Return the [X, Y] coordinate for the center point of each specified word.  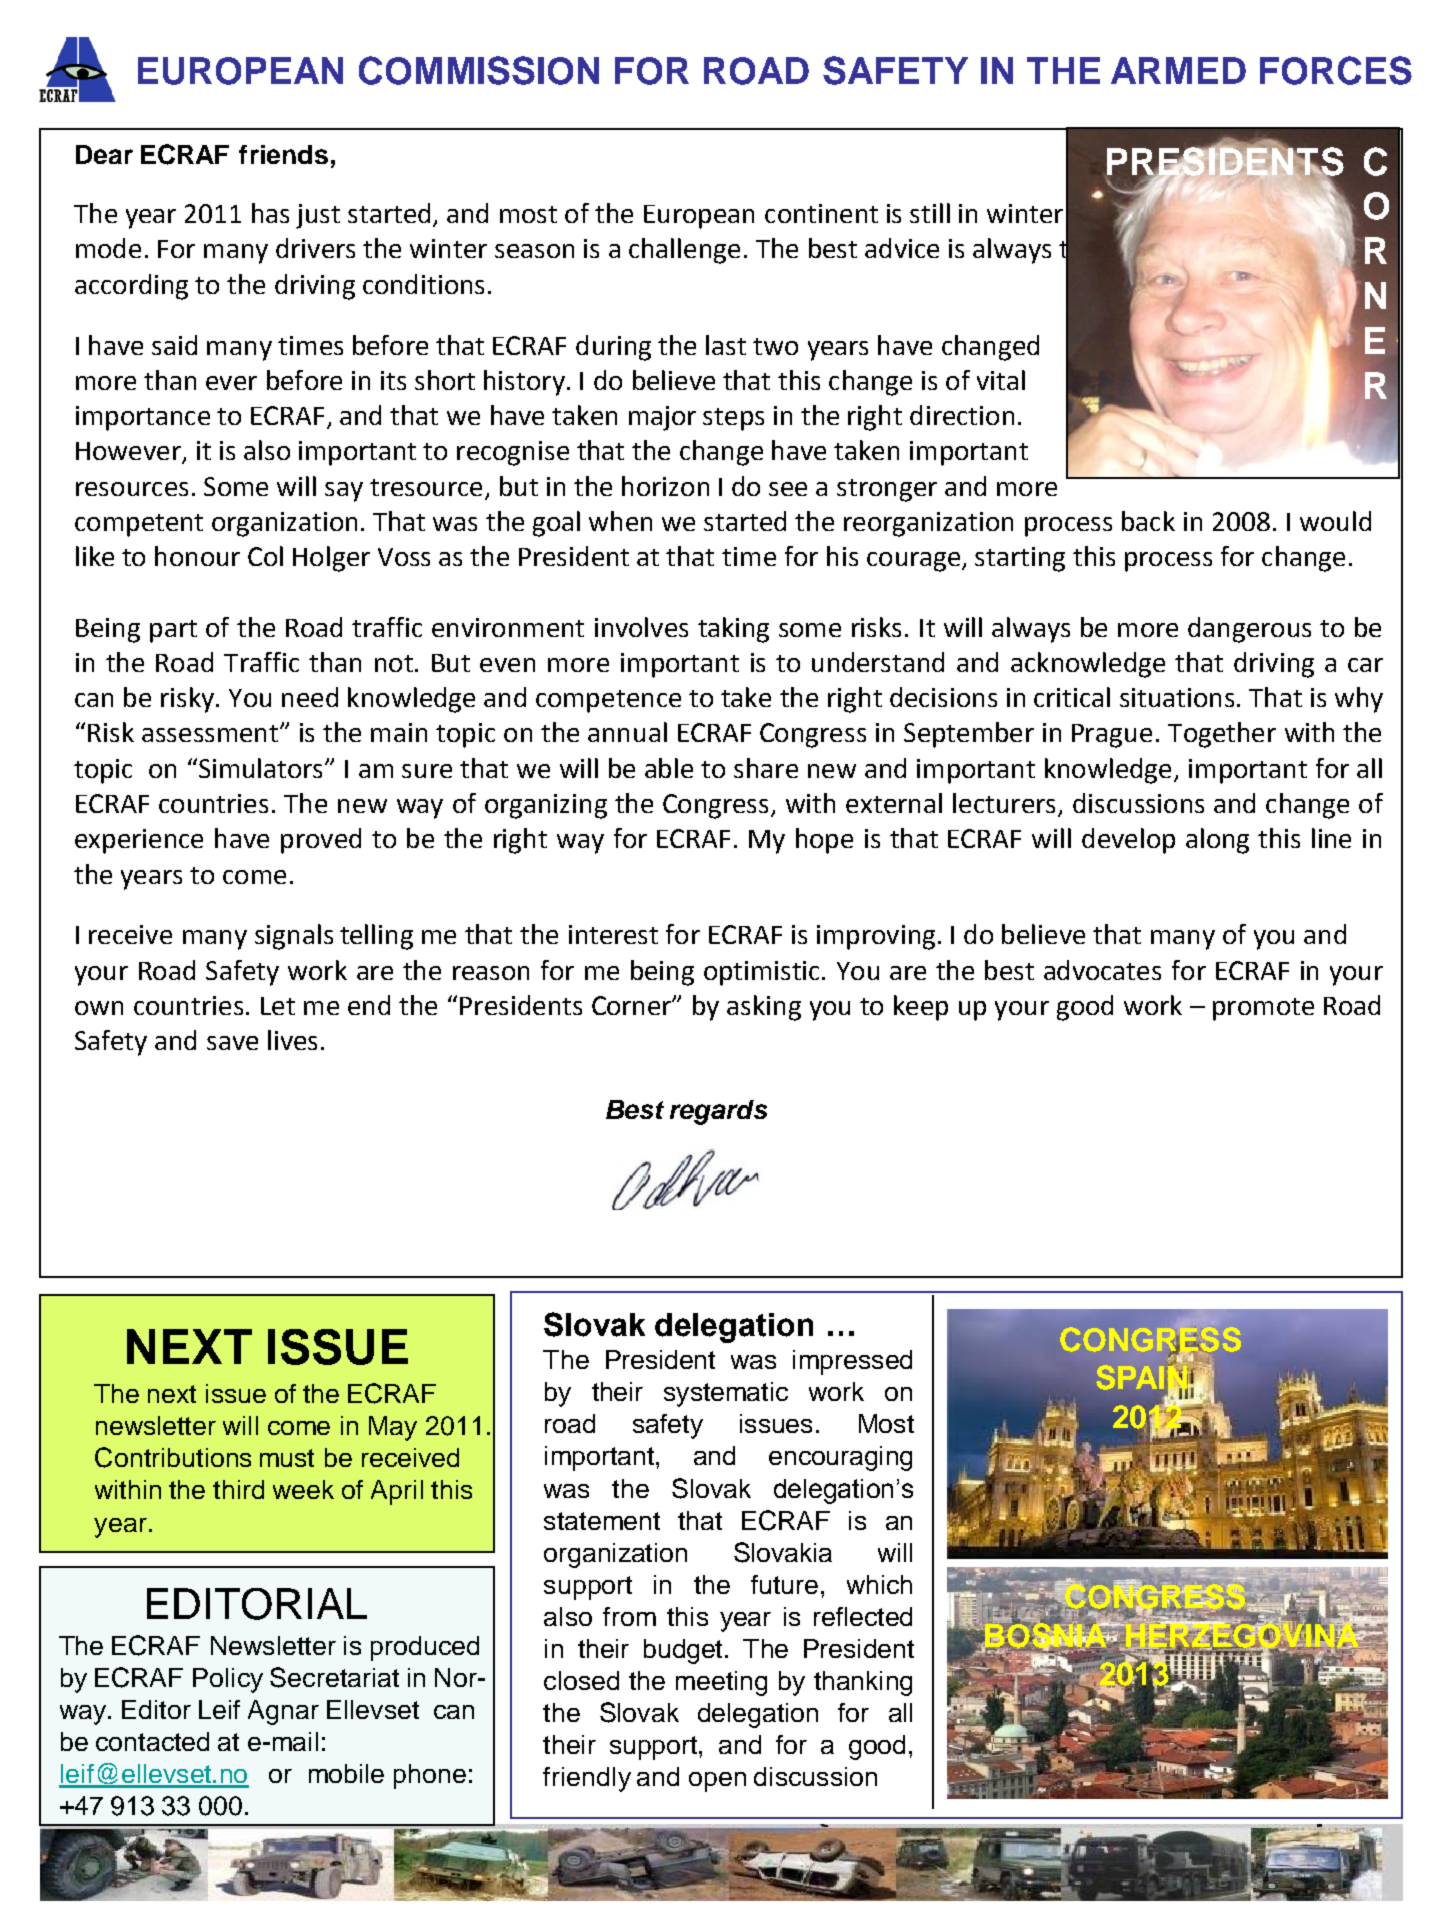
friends [283, 154]
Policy [228, 1680]
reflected [863, 1616]
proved [321, 841]
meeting [721, 1683]
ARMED [1178, 70]
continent [821, 213]
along [1217, 841]
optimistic [761, 973]
